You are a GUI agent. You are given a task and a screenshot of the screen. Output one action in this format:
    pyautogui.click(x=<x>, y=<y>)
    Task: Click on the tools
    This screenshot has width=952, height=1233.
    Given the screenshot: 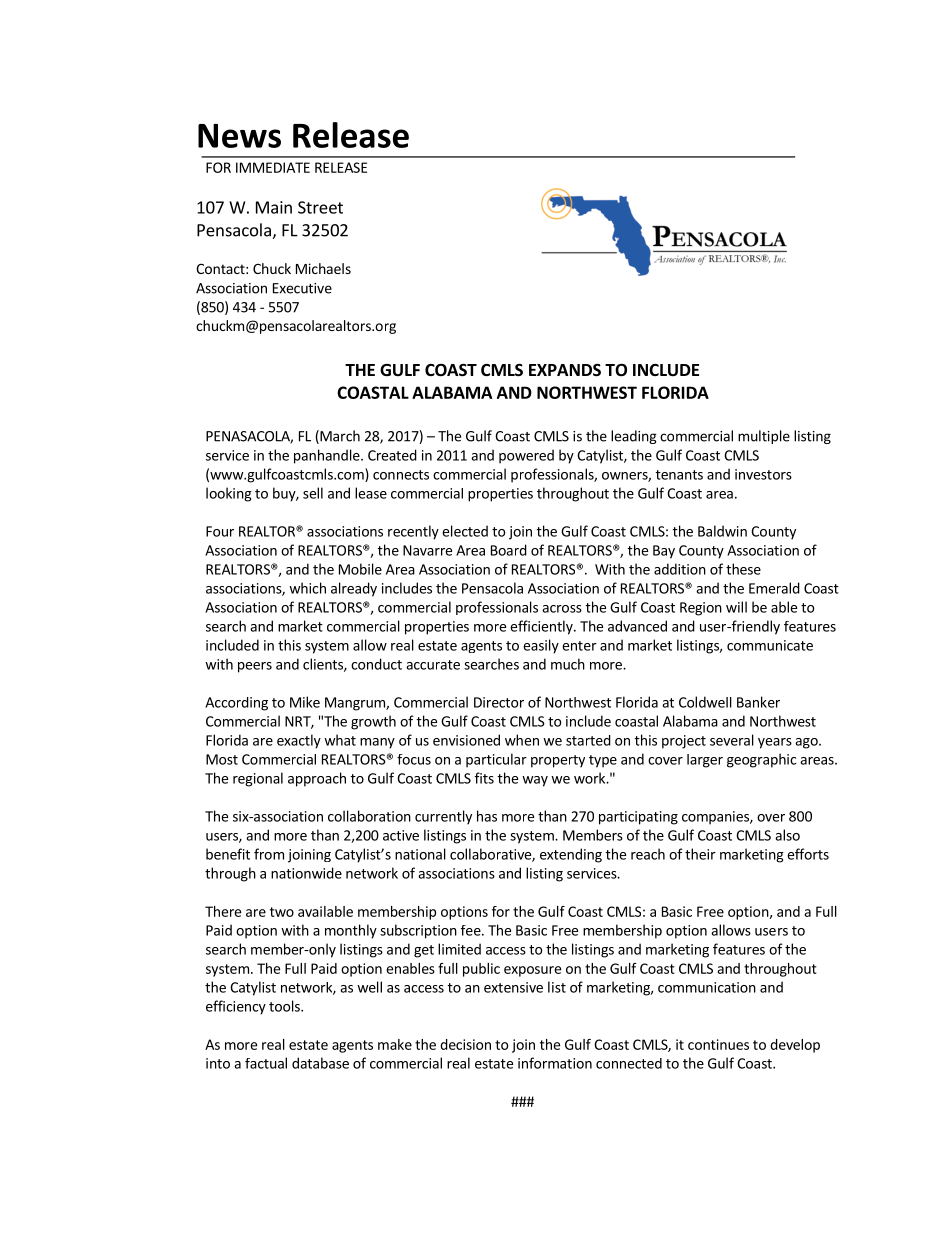 What is the action you would take?
    pyautogui.click(x=285, y=1006)
